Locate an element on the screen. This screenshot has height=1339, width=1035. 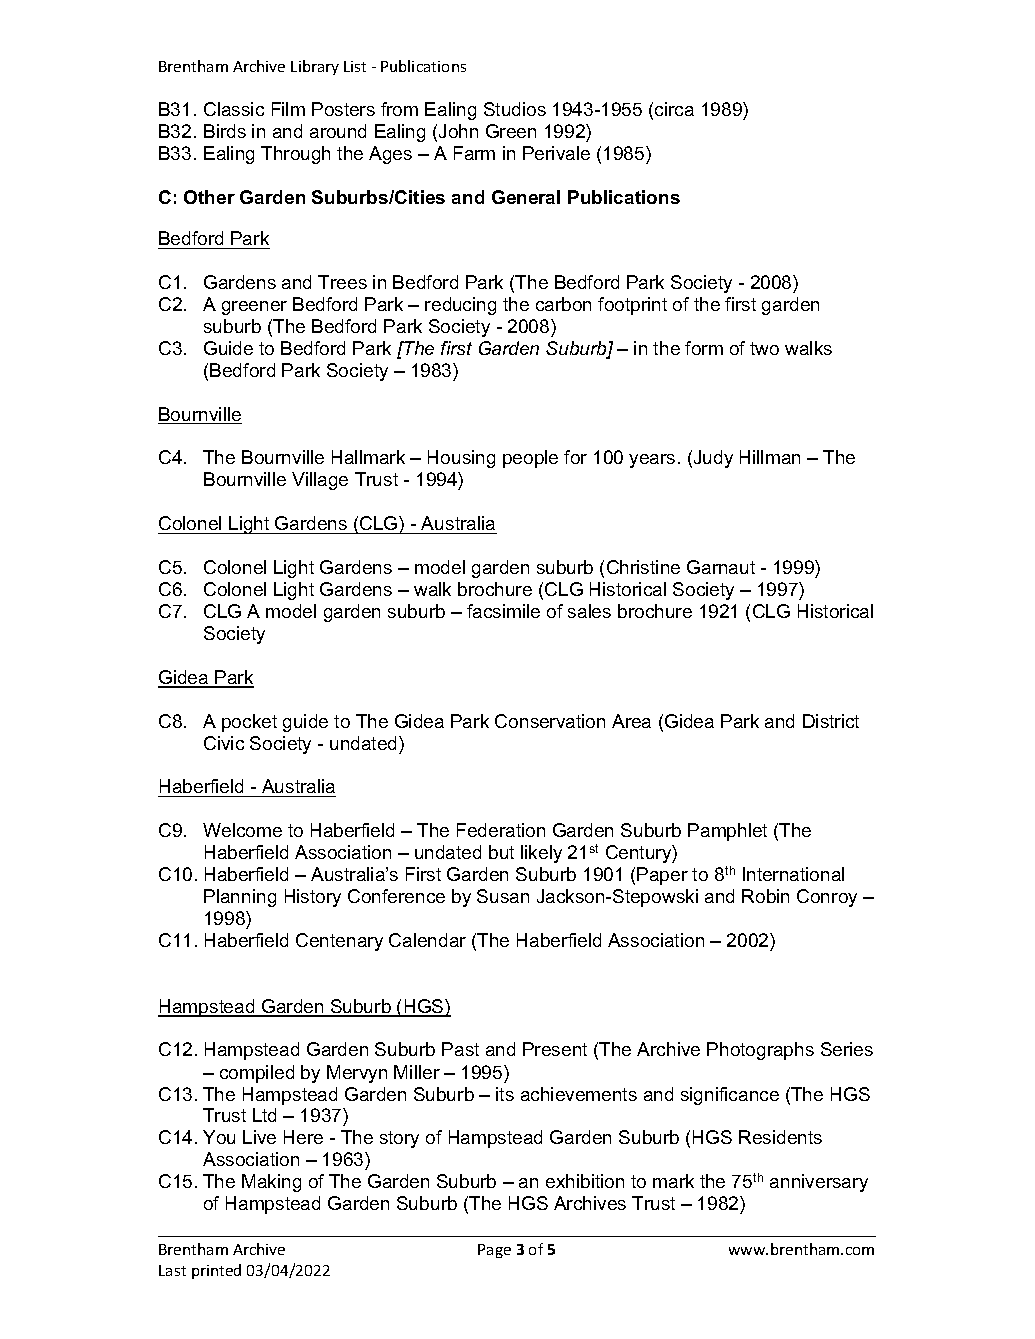
facsimile is located at coordinates (503, 611).
